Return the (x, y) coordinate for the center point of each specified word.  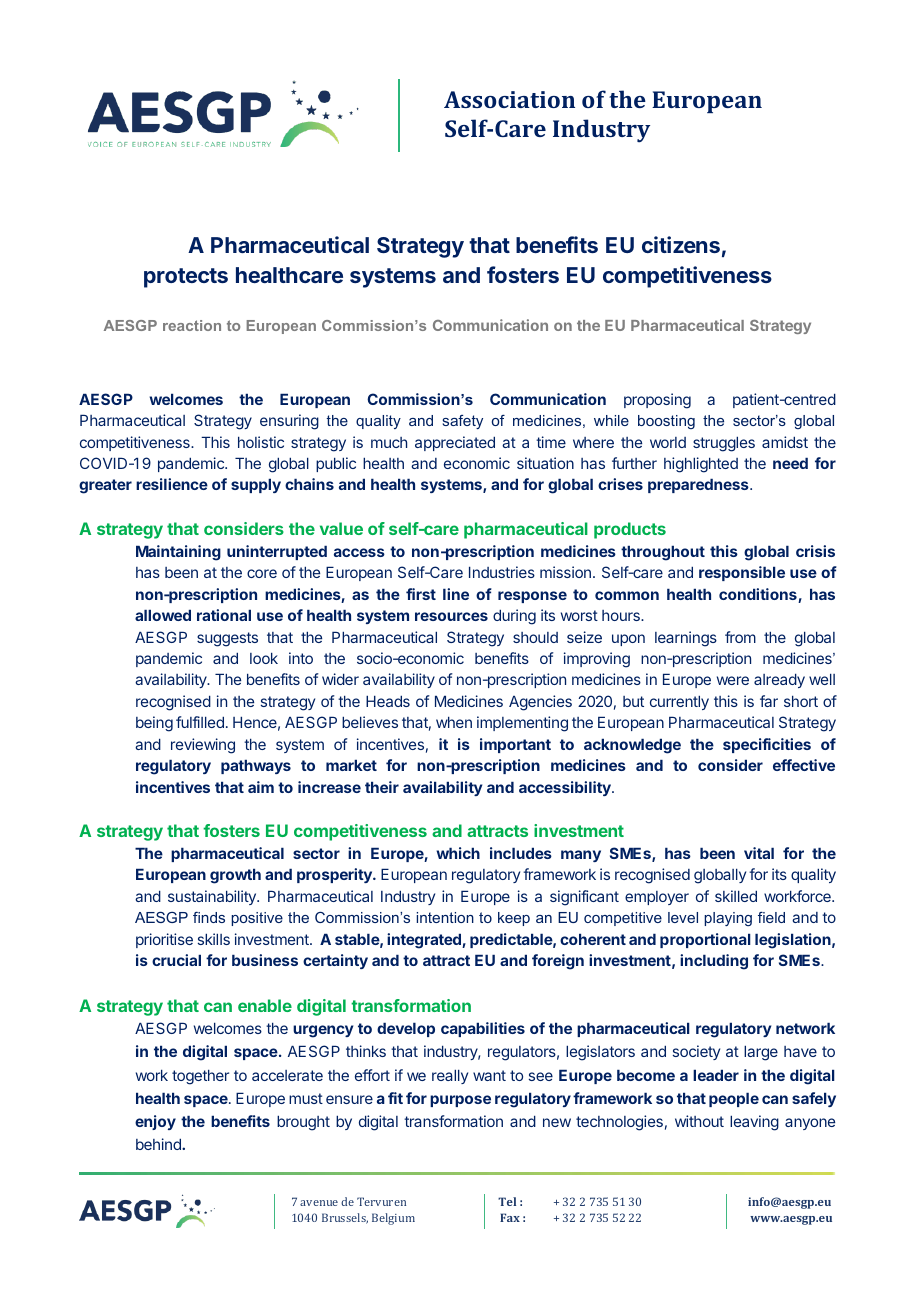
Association (509, 99)
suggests (227, 639)
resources (451, 616)
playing (728, 919)
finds (209, 917)
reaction (192, 325)
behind (159, 1144)
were (733, 680)
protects (186, 278)
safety (462, 422)
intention (445, 917)
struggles (724, 444)
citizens (681, 244)
